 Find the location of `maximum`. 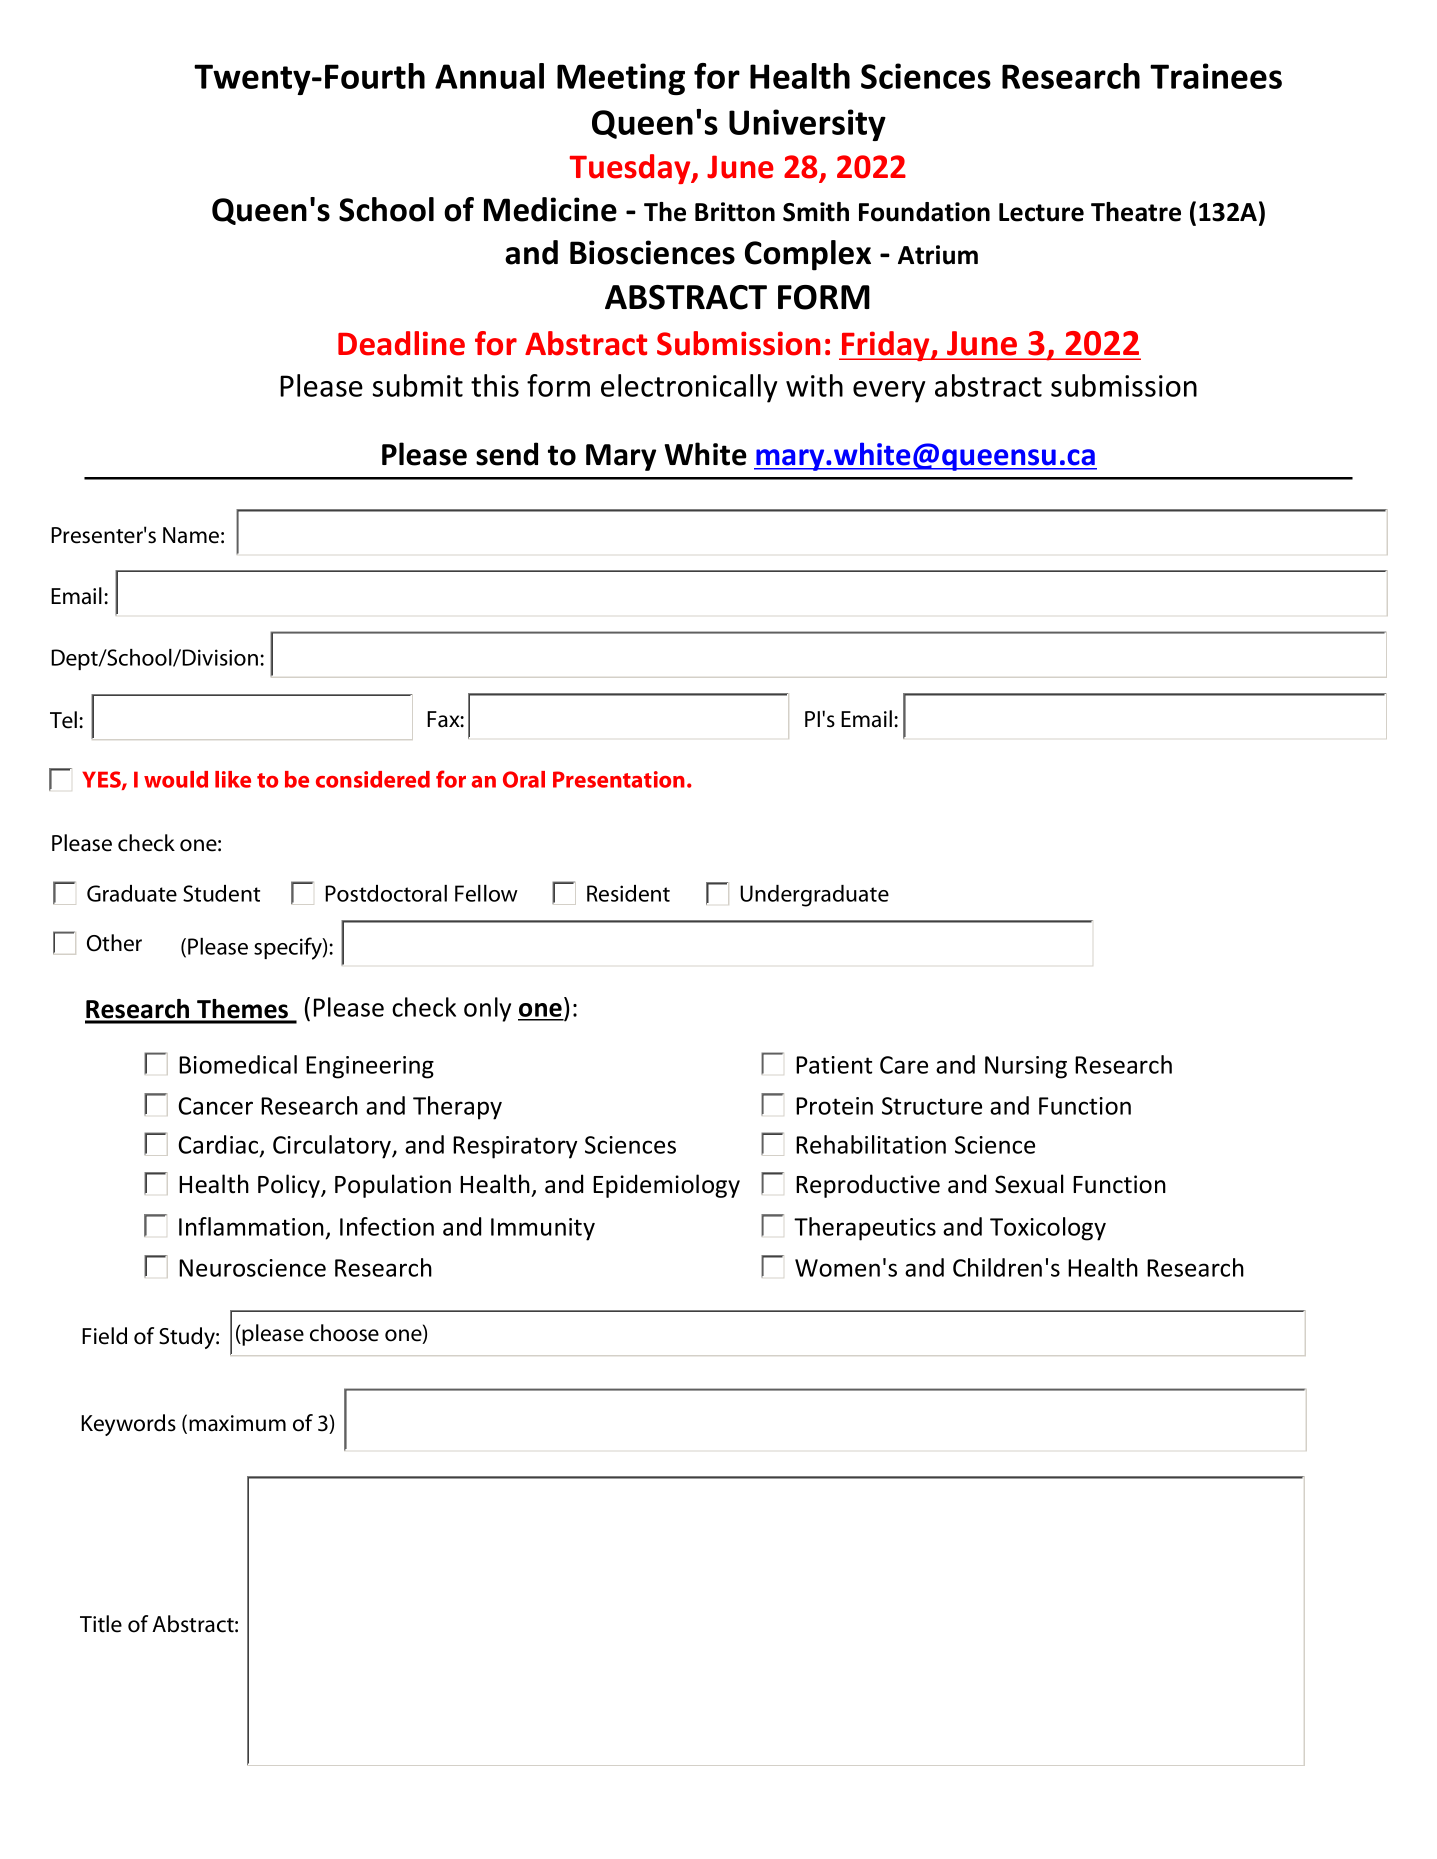

maximum is located at coordinates (237, 1423).
